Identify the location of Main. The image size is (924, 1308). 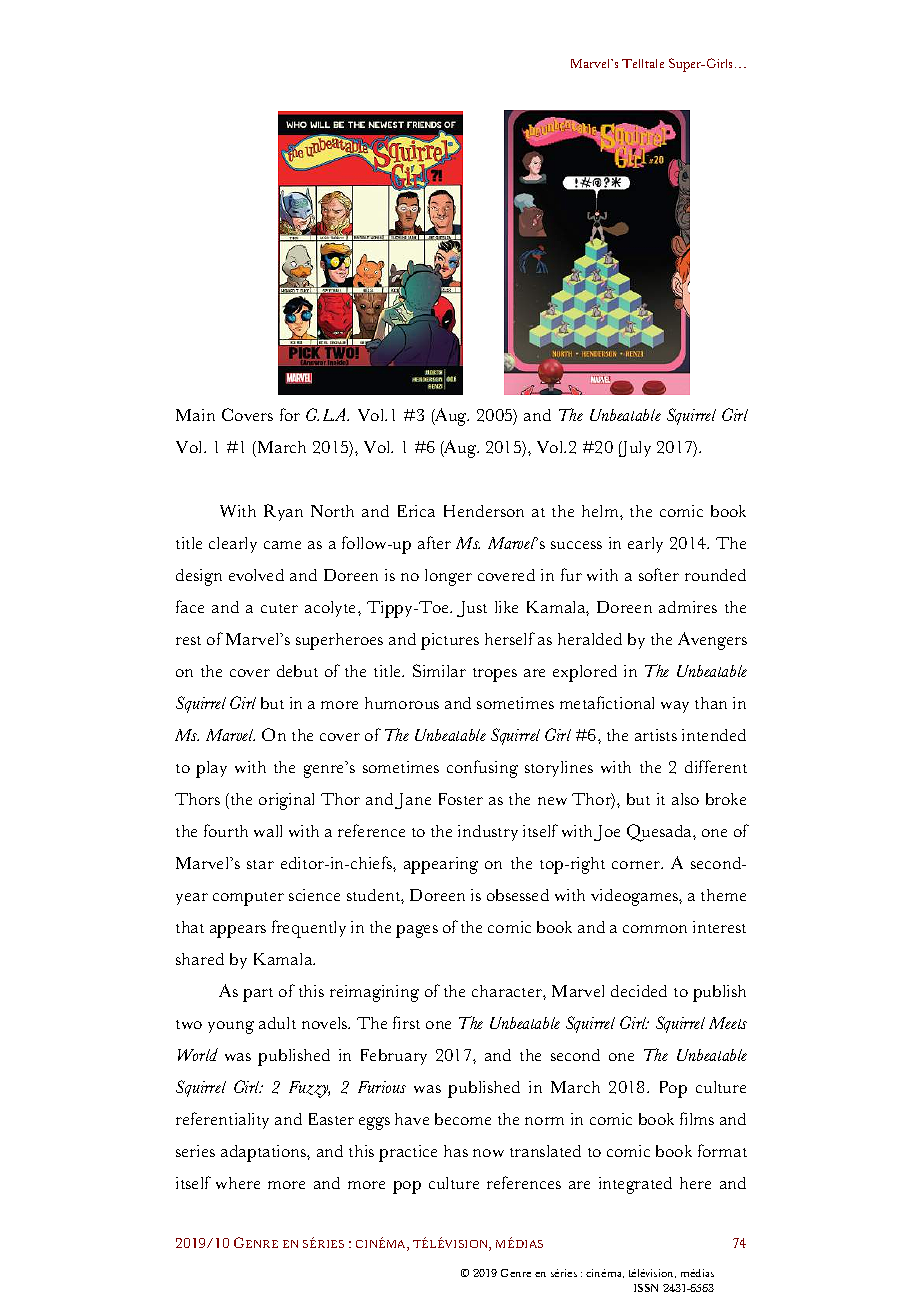
(195, 415).
